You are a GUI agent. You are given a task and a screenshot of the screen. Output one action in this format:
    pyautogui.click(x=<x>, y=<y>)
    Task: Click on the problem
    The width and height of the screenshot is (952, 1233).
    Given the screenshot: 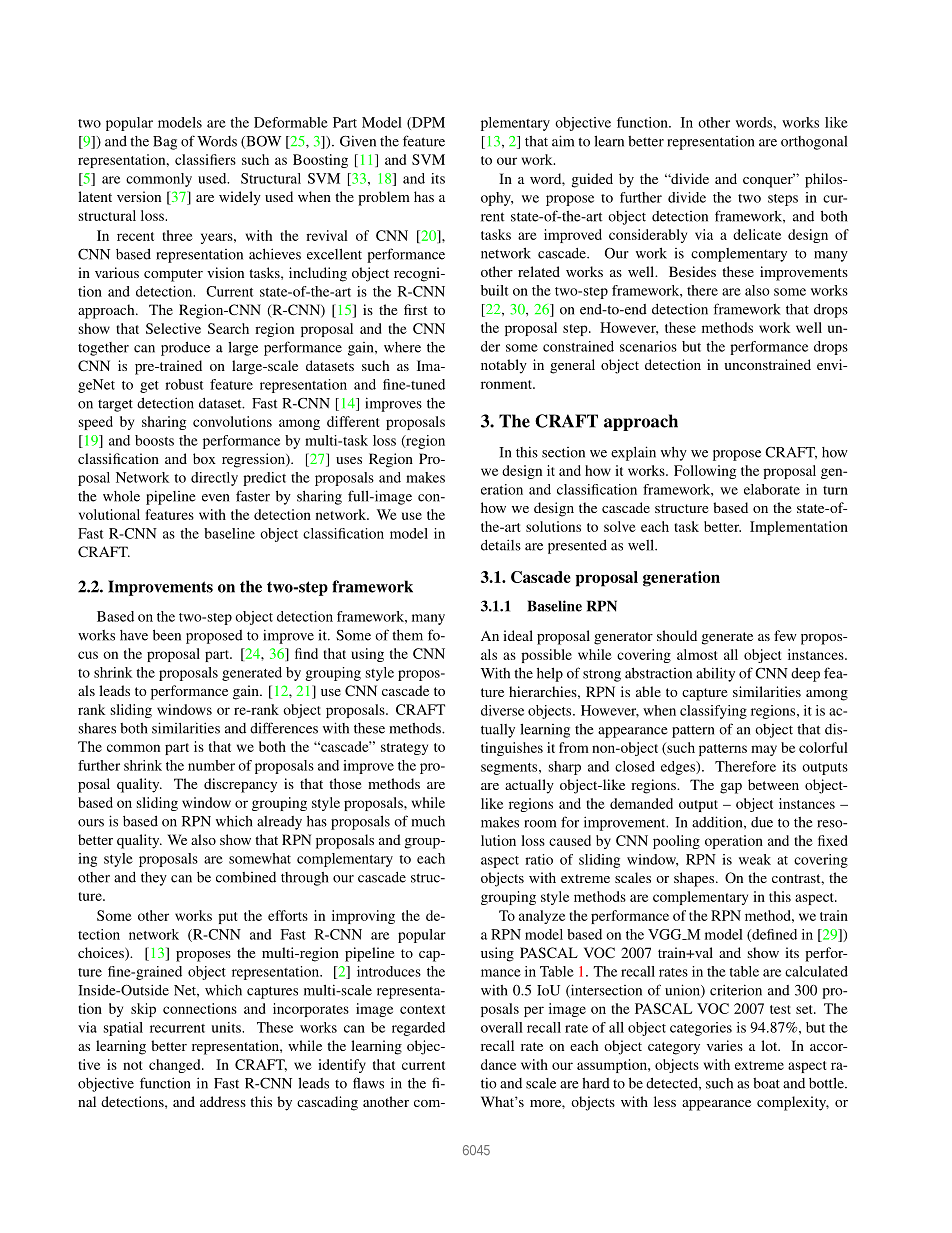 What is the action you would take?
    pyautogui.click(x=384, y=198)
